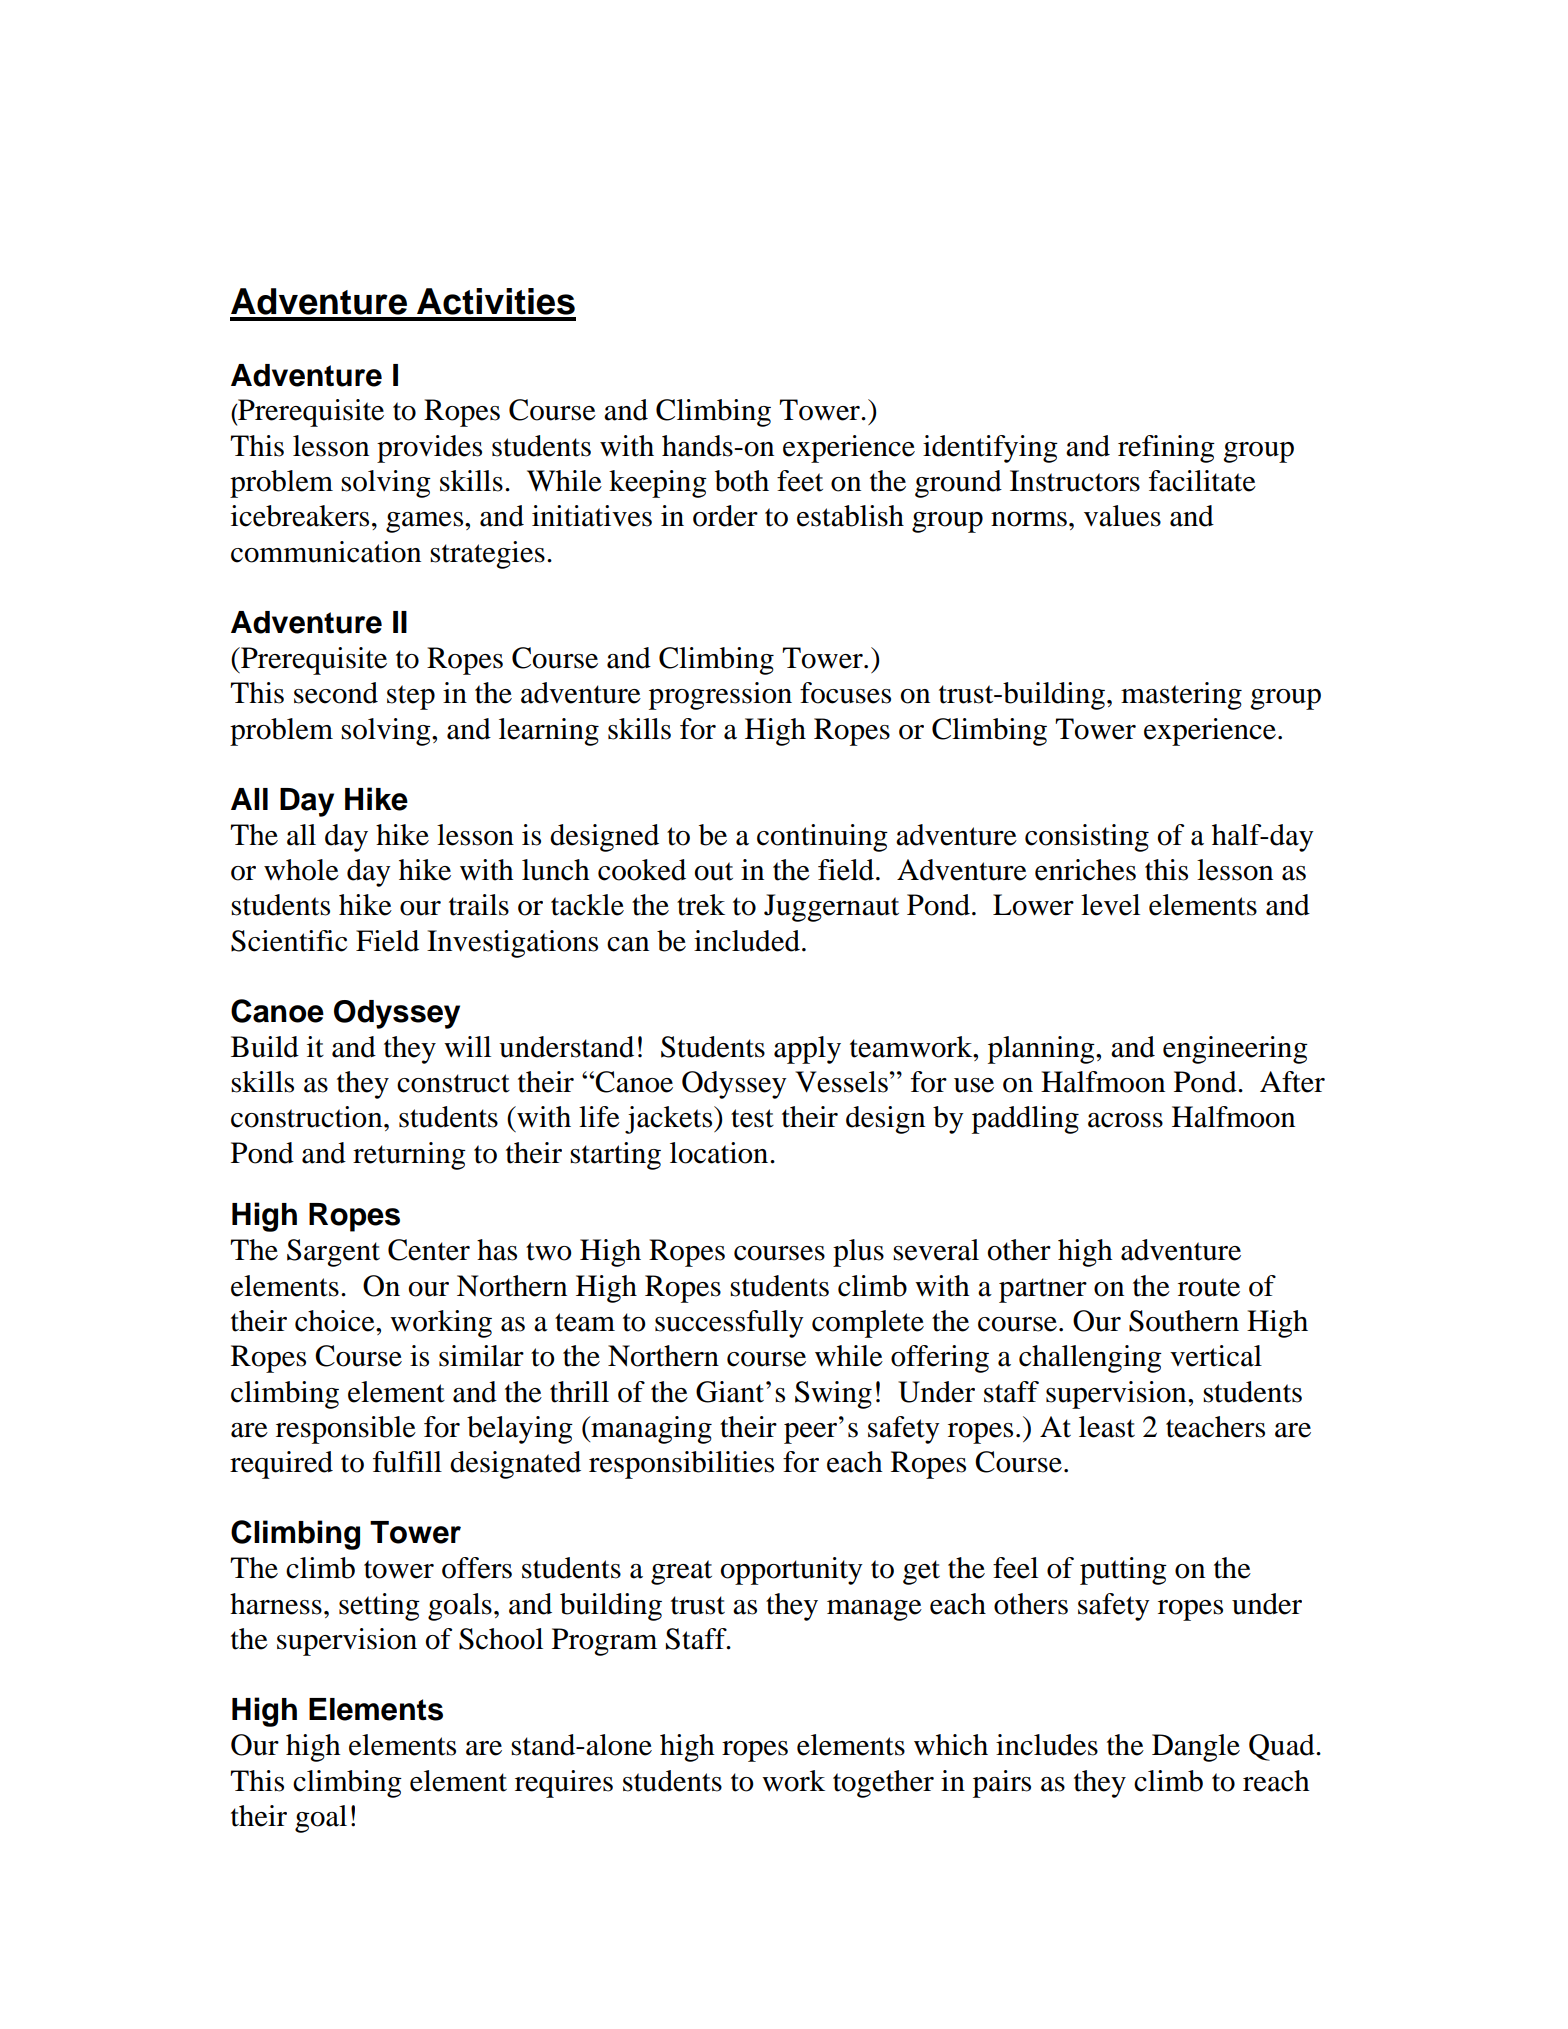 The height and width of the image is (2029, 1568). Describe the element at coordinates (1202, 481) in the image. I see `facilitate` at that location.
